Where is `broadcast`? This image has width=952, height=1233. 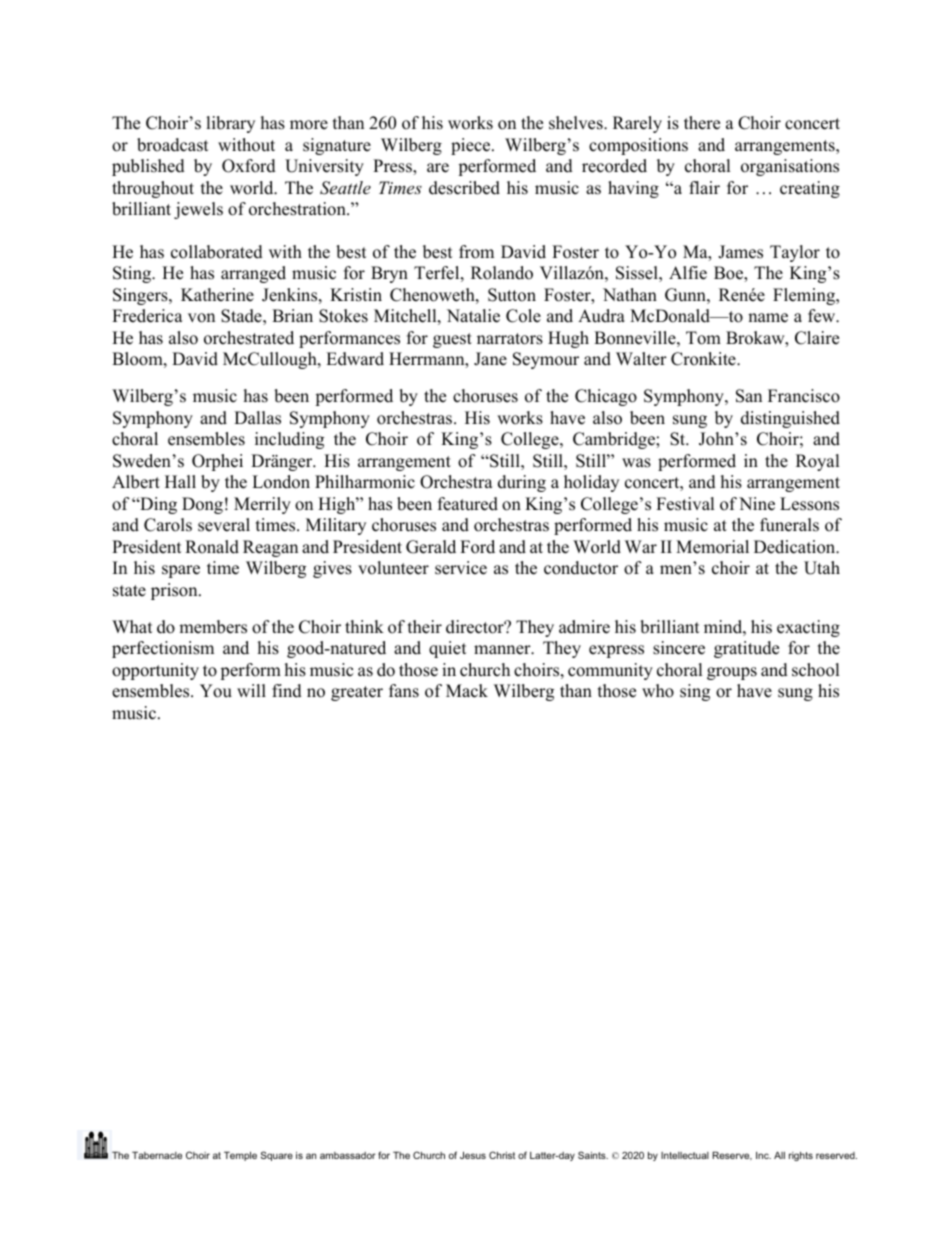
broadcast is located at coordinates (173, 145).
